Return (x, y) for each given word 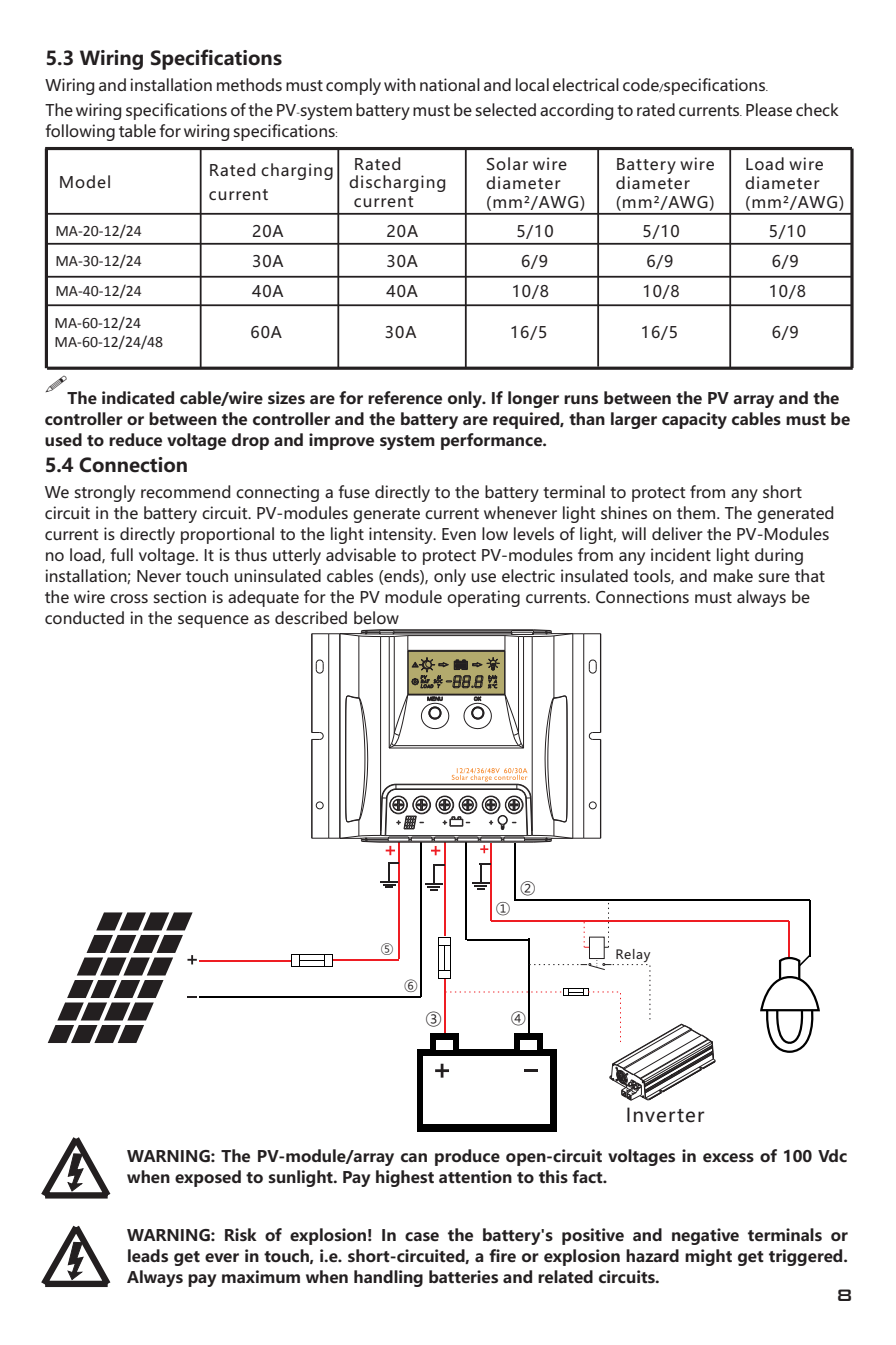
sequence (213, 621)
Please (769, 109)
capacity (694, 420)
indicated (138, 397)
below (376, 617)
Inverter (666, 1115)
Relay (633, 957)
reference (405, 397)
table (137, 130)
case (422, 1236)
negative (705, 1236)
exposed (208, 1178)
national (450, 84)
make (733, 575)
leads (148, 1255)
